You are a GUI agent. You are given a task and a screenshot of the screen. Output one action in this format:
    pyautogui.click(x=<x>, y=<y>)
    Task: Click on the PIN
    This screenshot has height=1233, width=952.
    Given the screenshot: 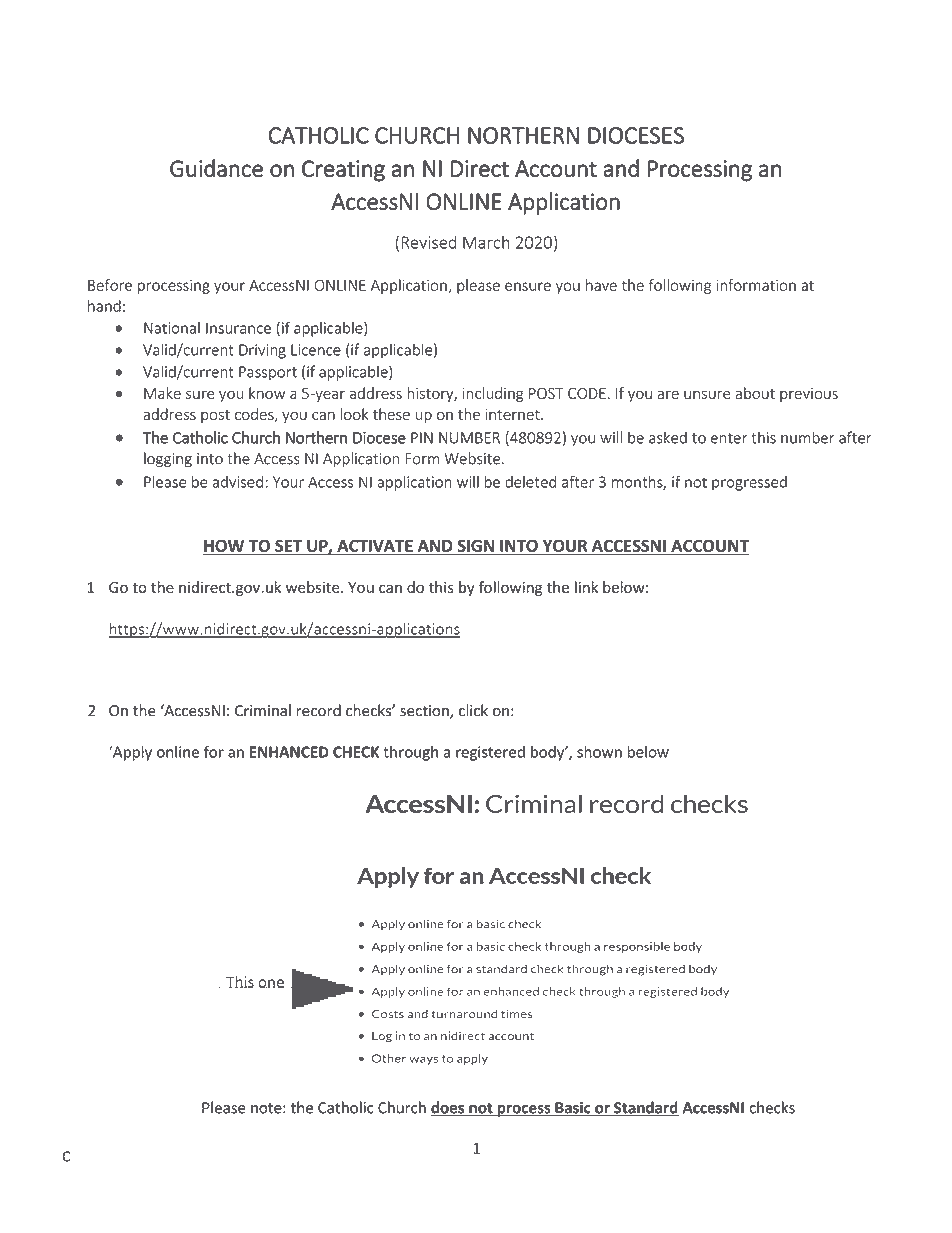 What is the action you would take?
    pyautogui.click(x=422, y=438)
